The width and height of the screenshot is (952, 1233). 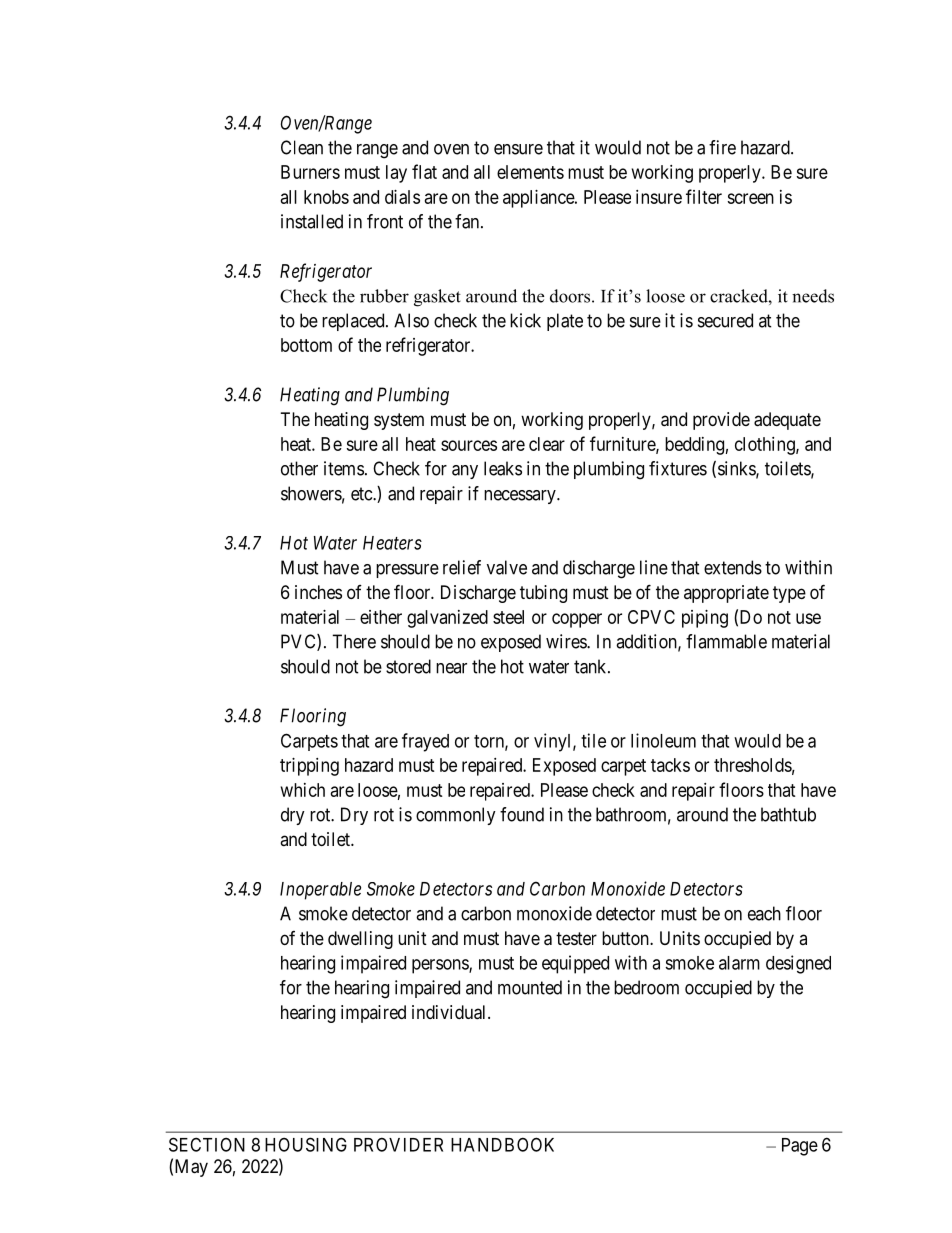 What do you see at coordinates (521, 497) in the screenshot?
I see `necessary` at bounding box center [521, 497].
